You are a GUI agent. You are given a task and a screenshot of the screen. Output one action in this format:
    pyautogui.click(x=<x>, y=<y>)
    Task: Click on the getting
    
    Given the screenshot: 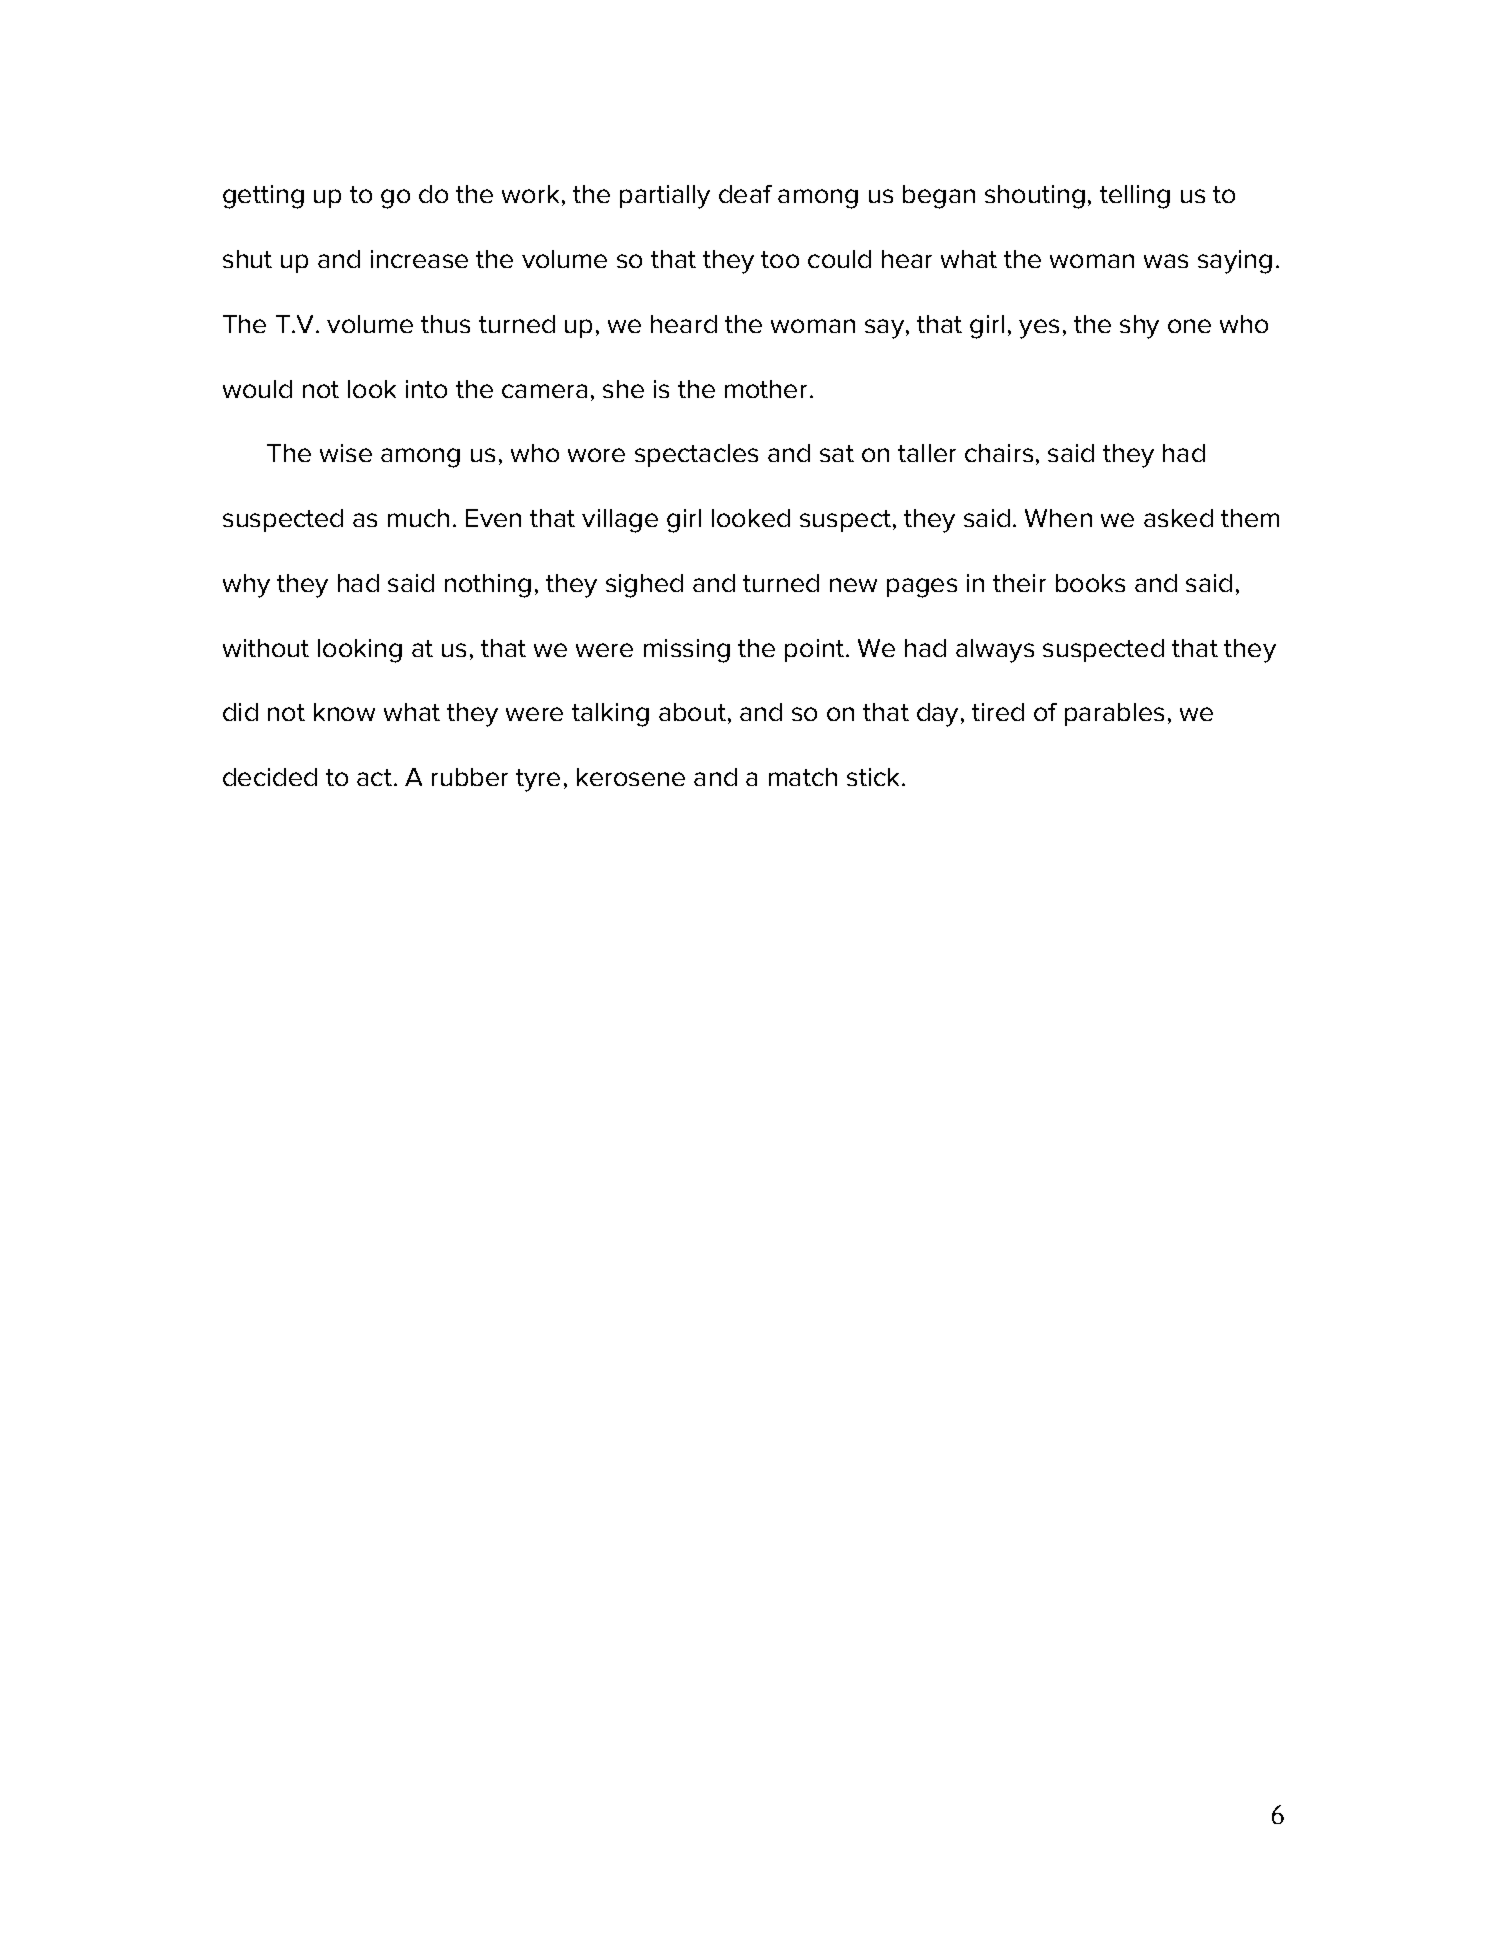 What is the action you would take?
    pyautogui.click(x=263, y=197)
